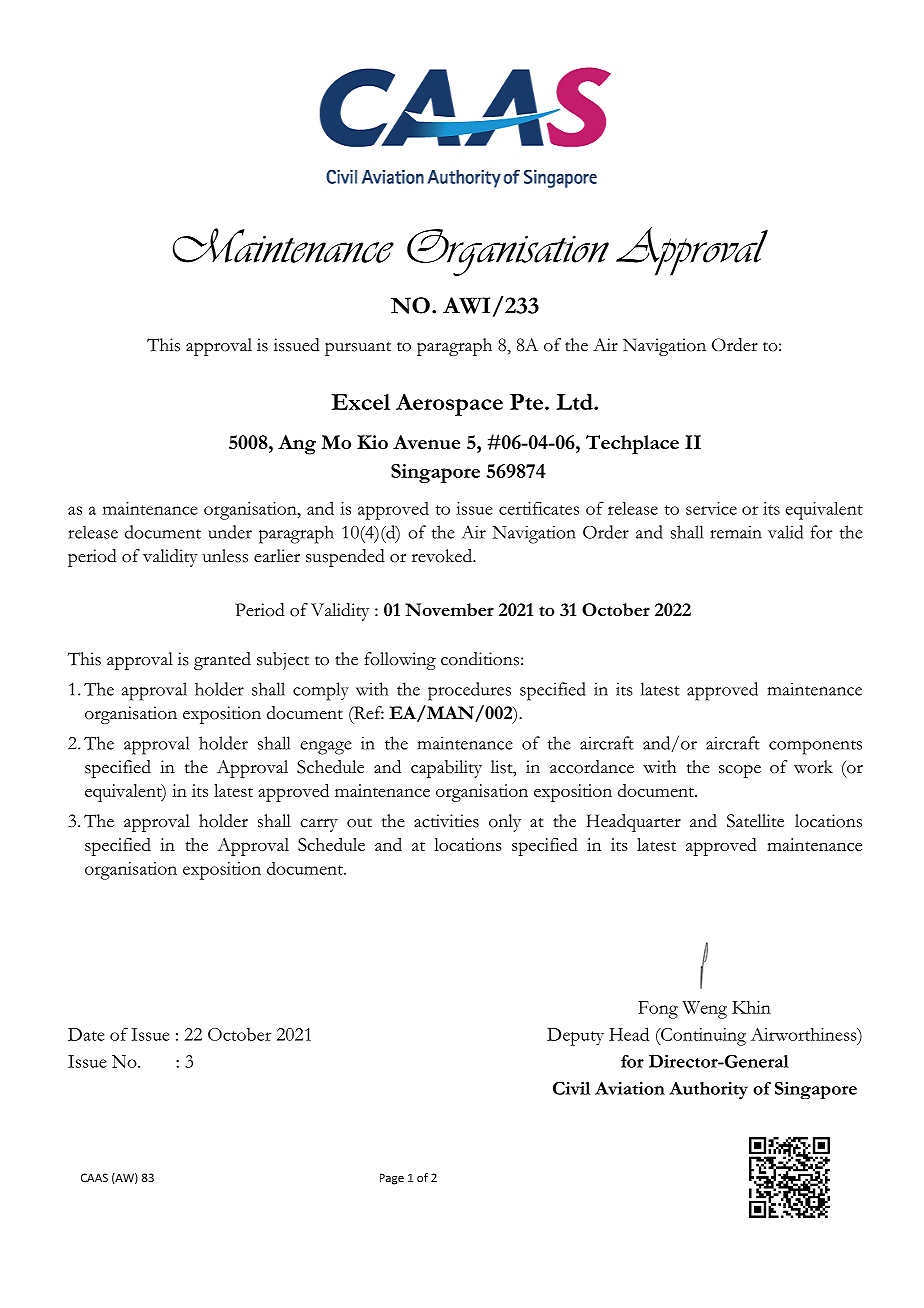 This screenshot has width=924, height=1308. Describe the element at coordinates (575, 1037) in the screenshot. I see `Deputy` at that location.
